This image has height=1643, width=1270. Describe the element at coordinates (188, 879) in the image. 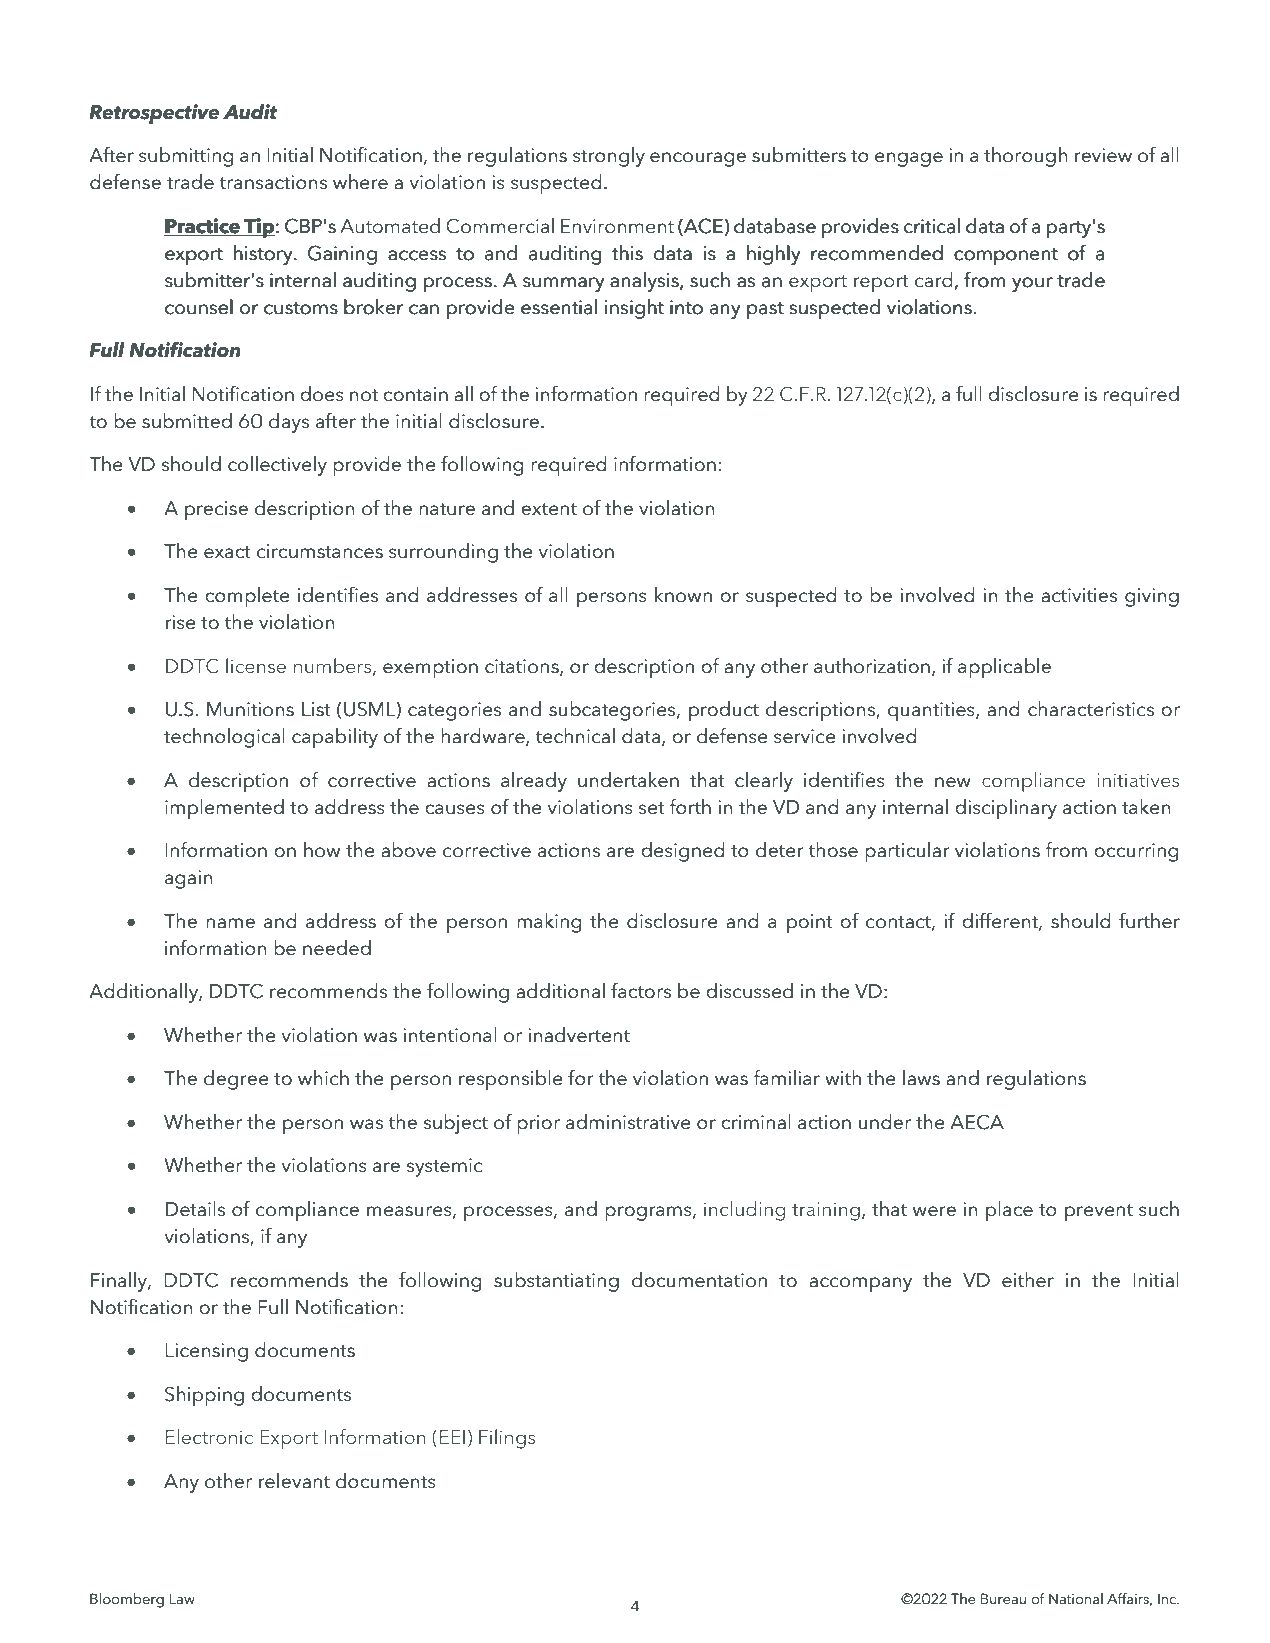

I see `again` at that location.
